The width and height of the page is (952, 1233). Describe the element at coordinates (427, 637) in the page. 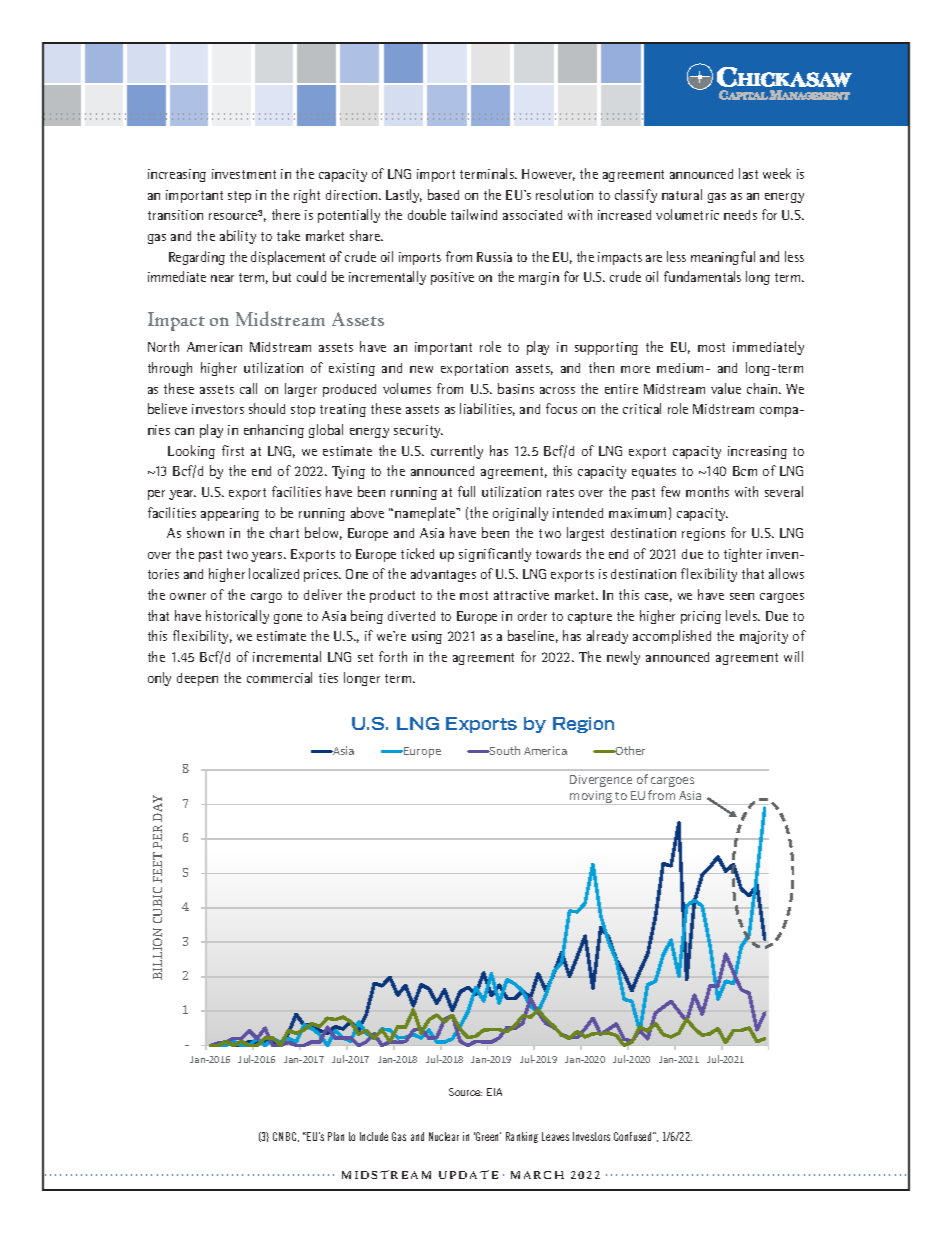

I see `using` at that location.
